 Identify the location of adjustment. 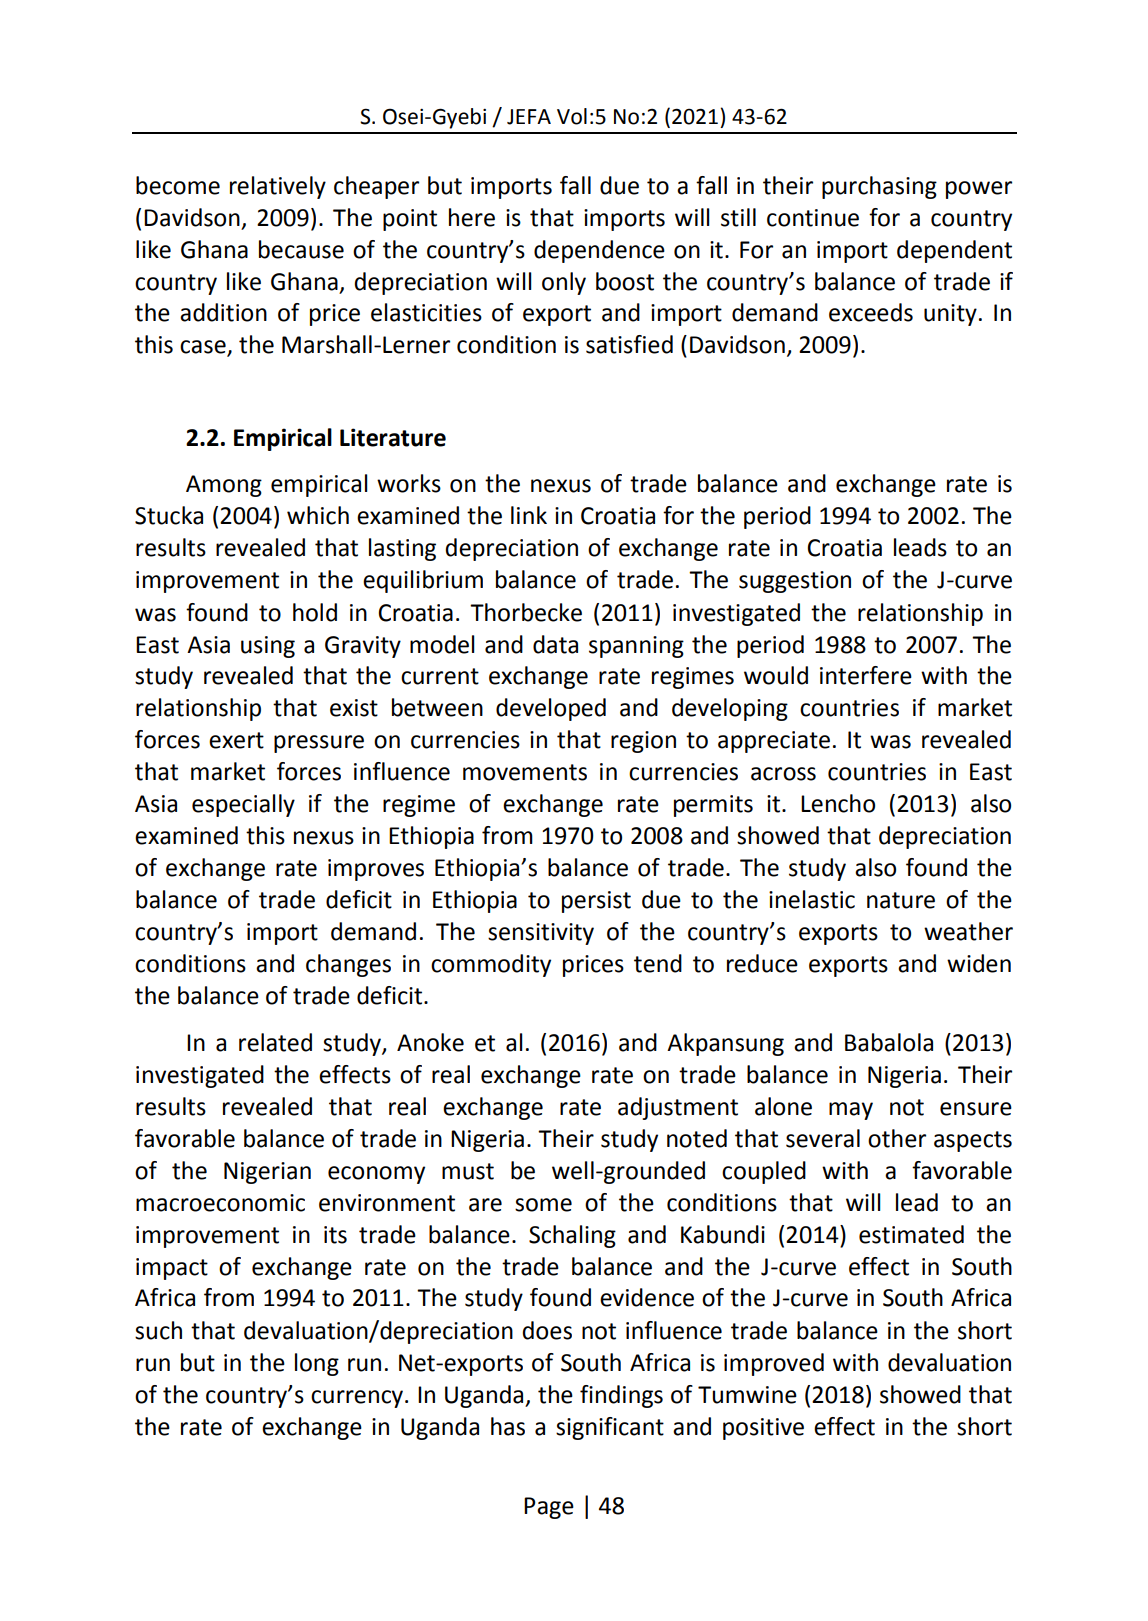
(678, 1108).
